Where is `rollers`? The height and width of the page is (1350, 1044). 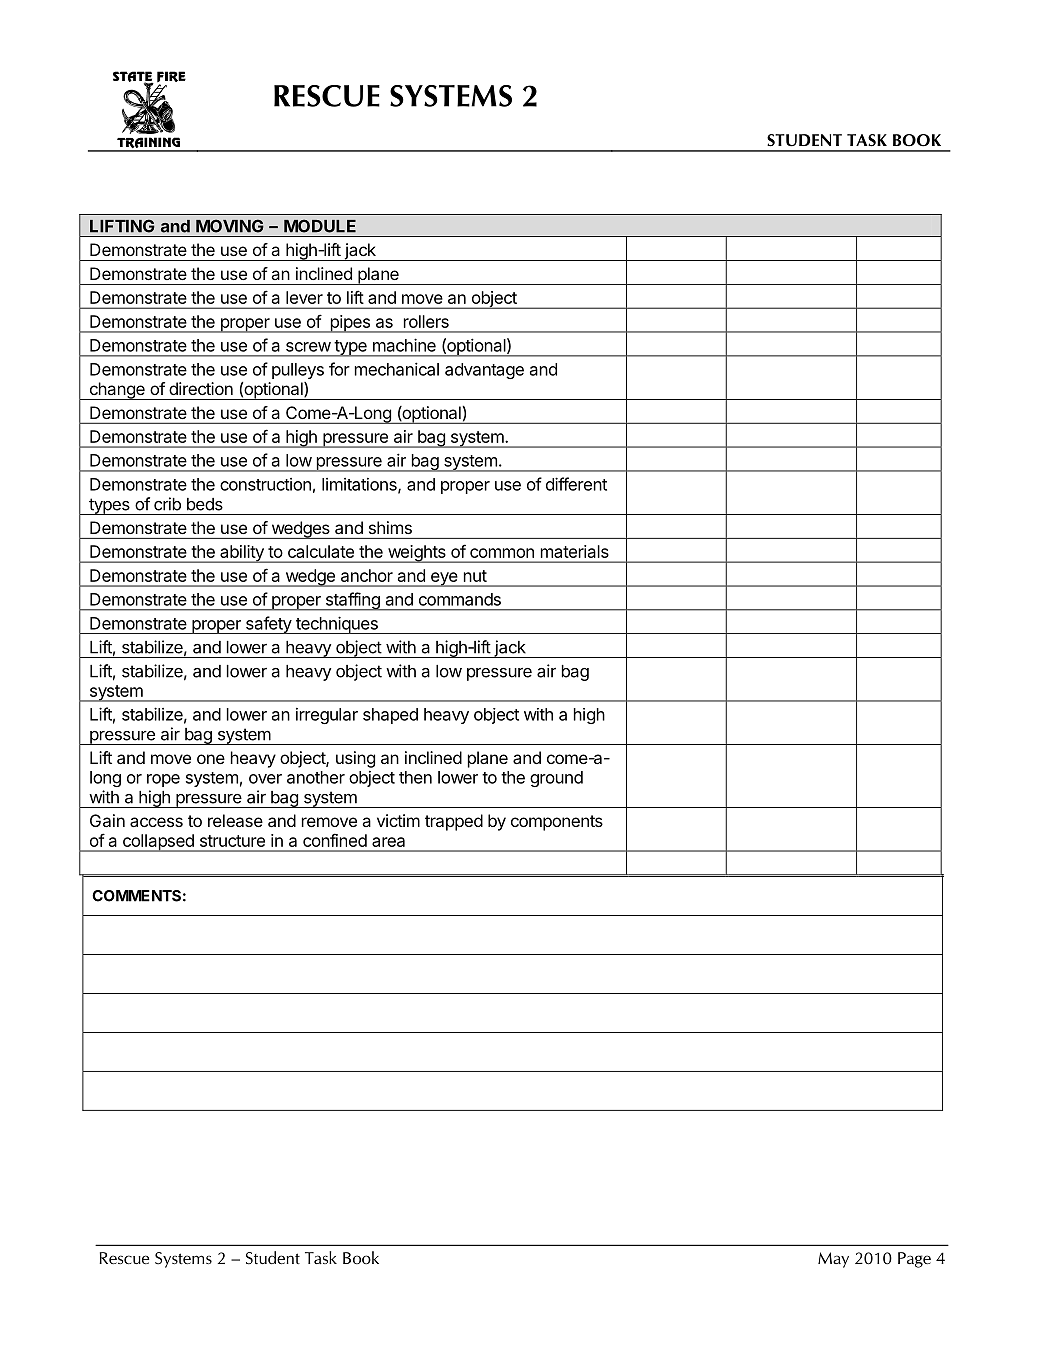
rollers is located at coordinates (426, 321).
